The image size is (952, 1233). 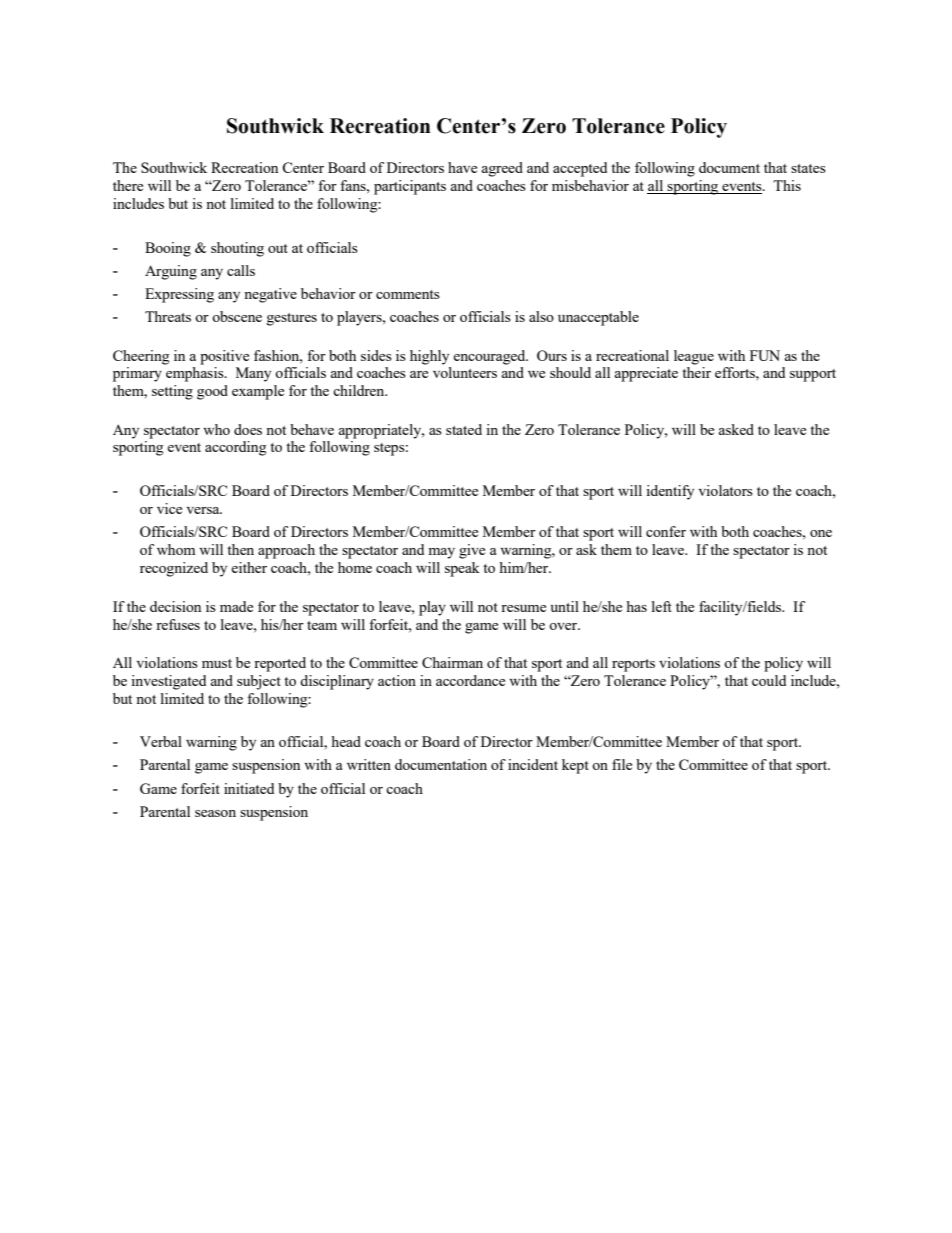 What do you see at coordinates (502, 169) in the screenshot?
I see `agreed` at bounding box center [502, 169].
